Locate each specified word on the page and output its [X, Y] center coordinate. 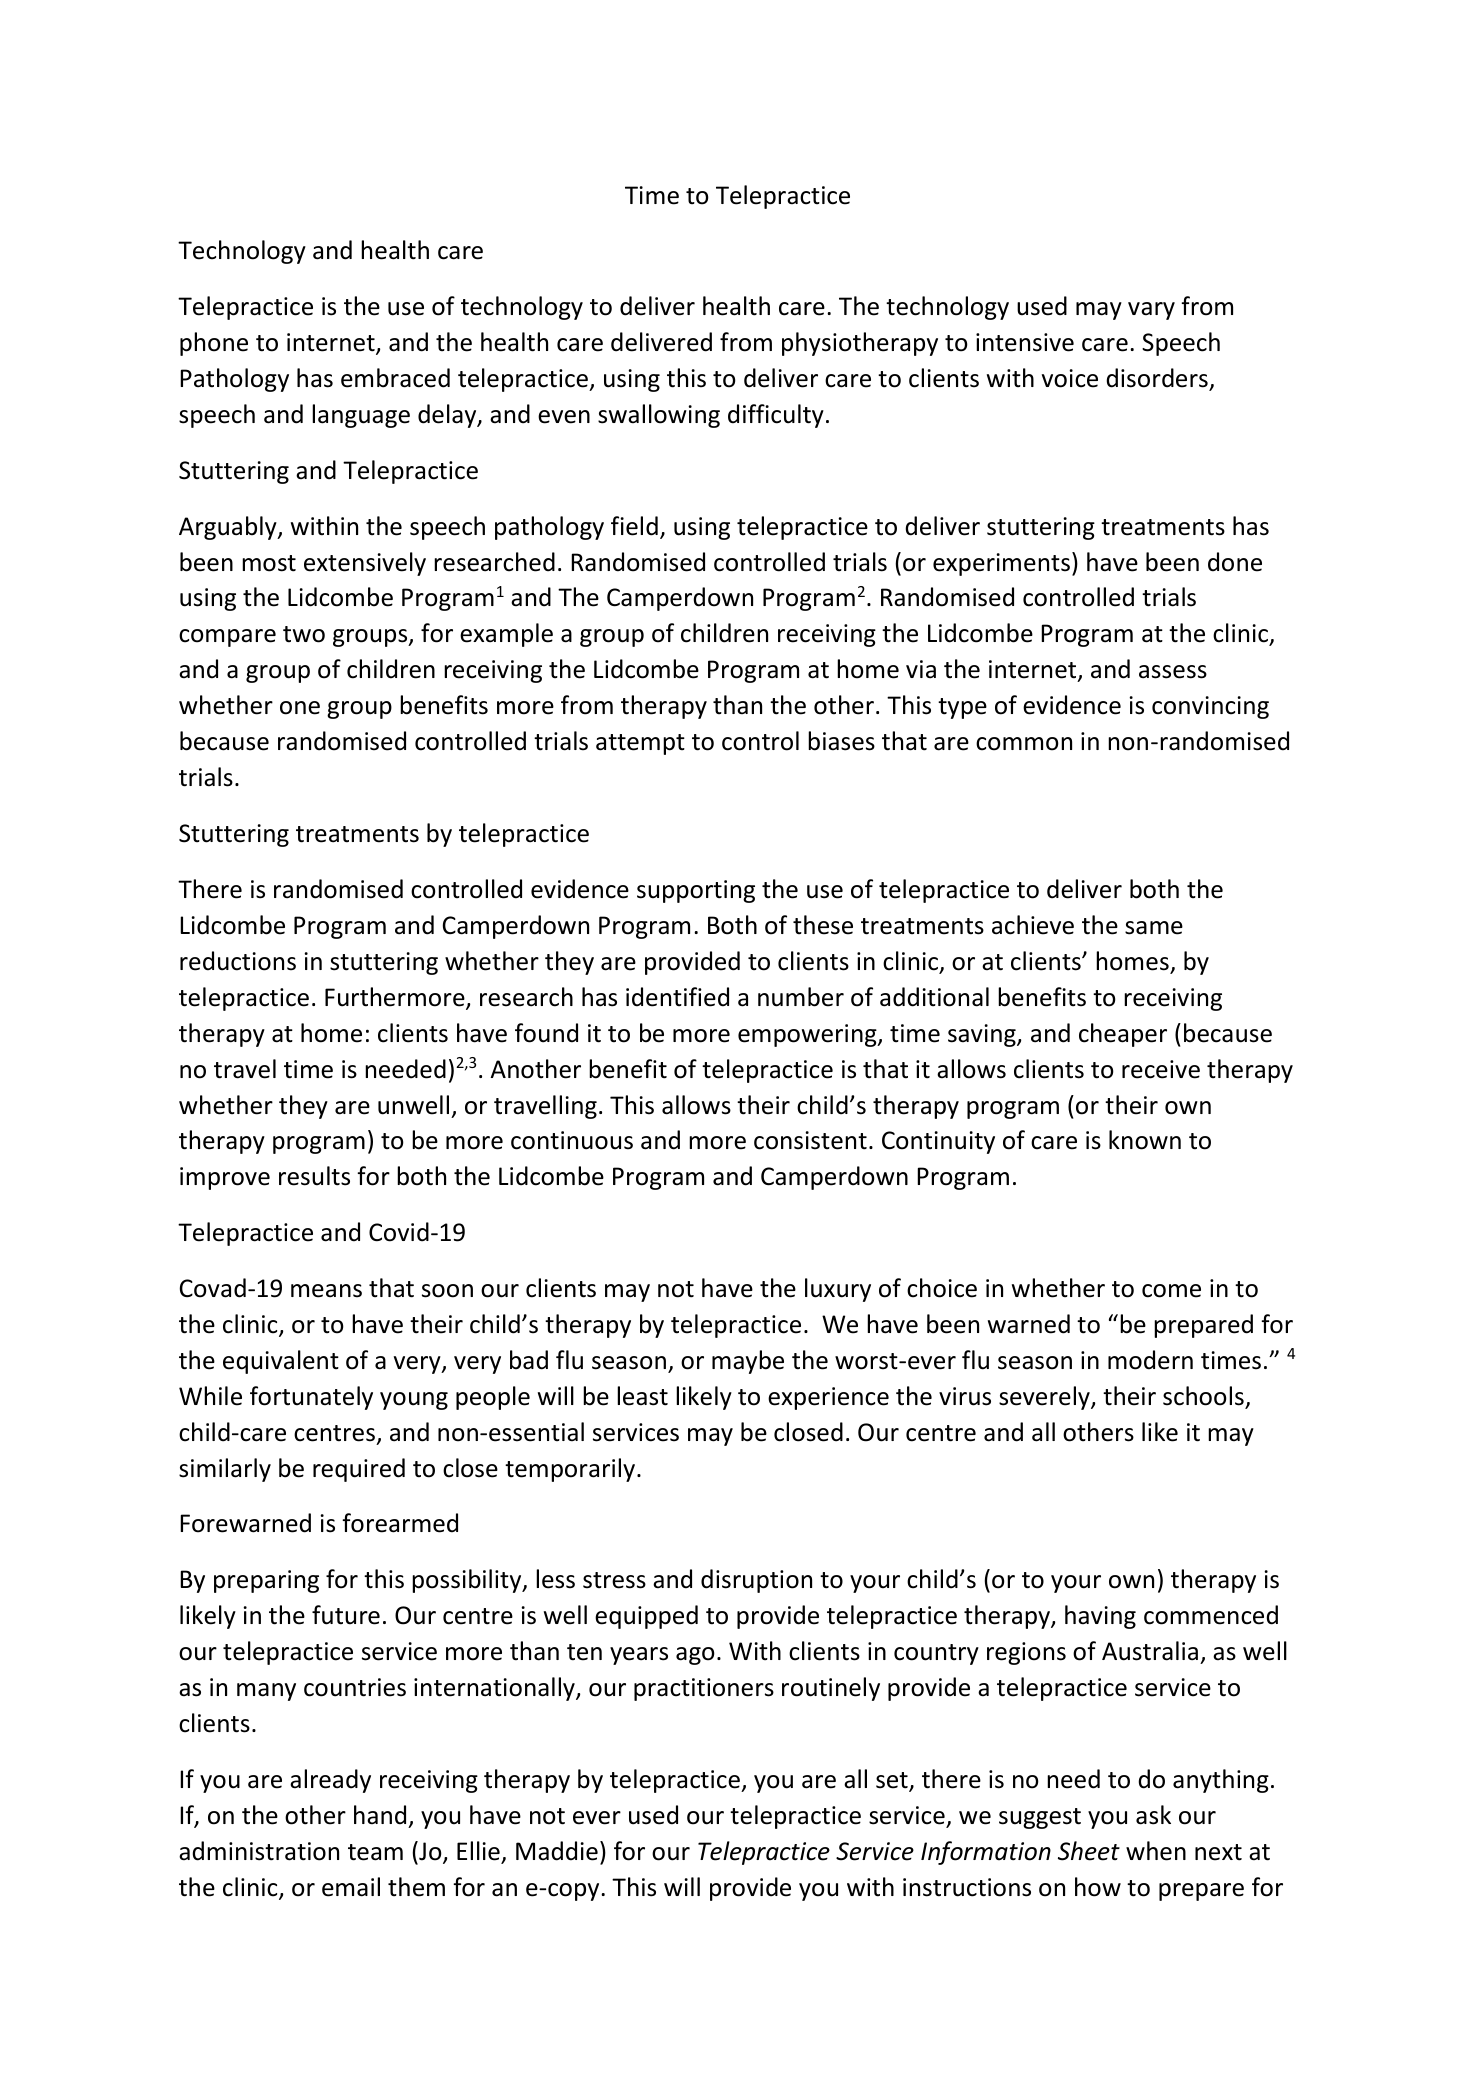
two [304, 634]
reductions [238, 961]
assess [1173, 672]
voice [1070, 378]
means [326, 1291]
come [1171, 1291]
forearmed [400, 1523]
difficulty [776, 416]
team [375, 1852]
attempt [640, 744]
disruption [756, 1581]
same [1154, 928]
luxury [838, 1290]
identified [677, 997]
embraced [395, 378]
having [1100, 1617]
